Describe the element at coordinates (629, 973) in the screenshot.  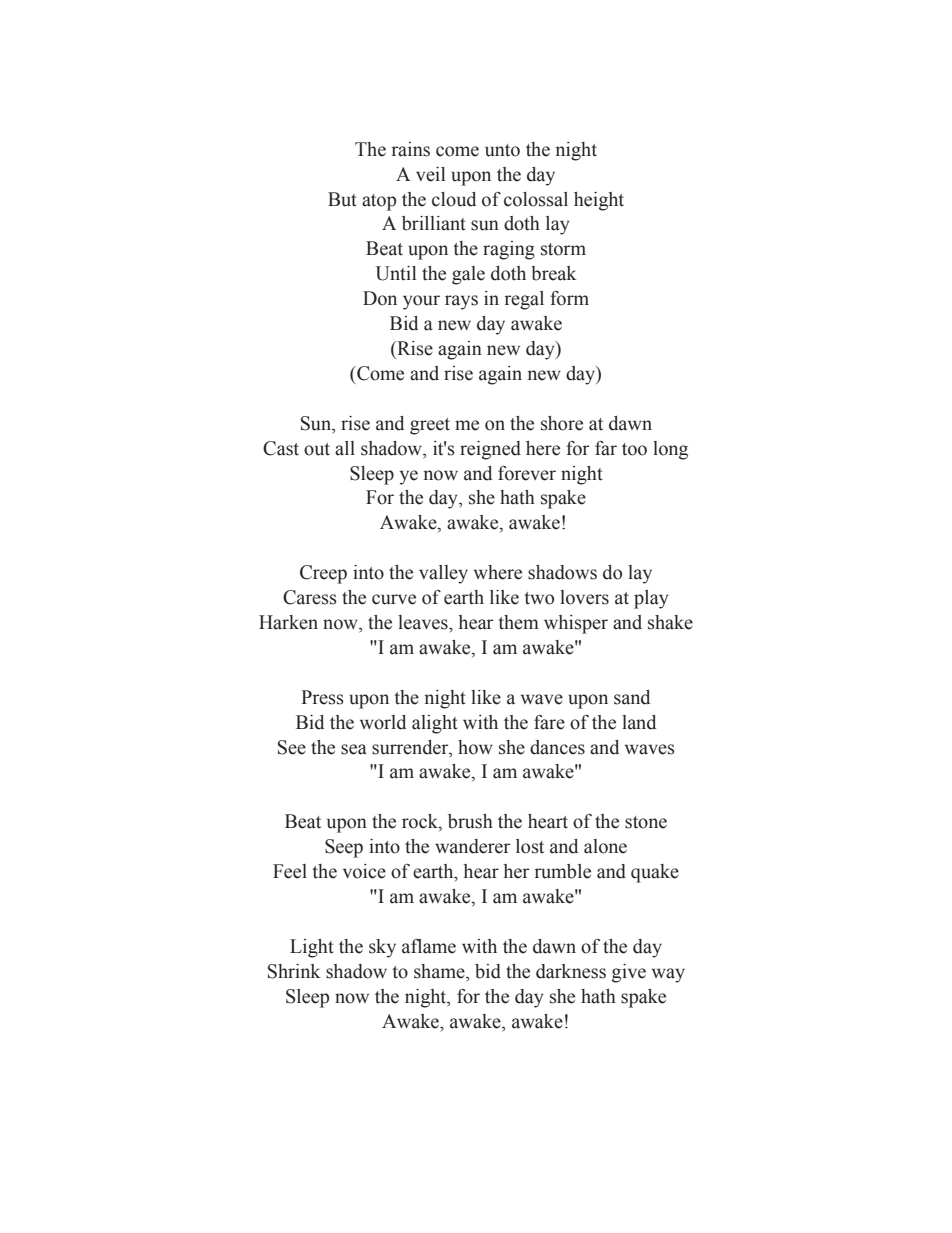
I see `give` at that location.
